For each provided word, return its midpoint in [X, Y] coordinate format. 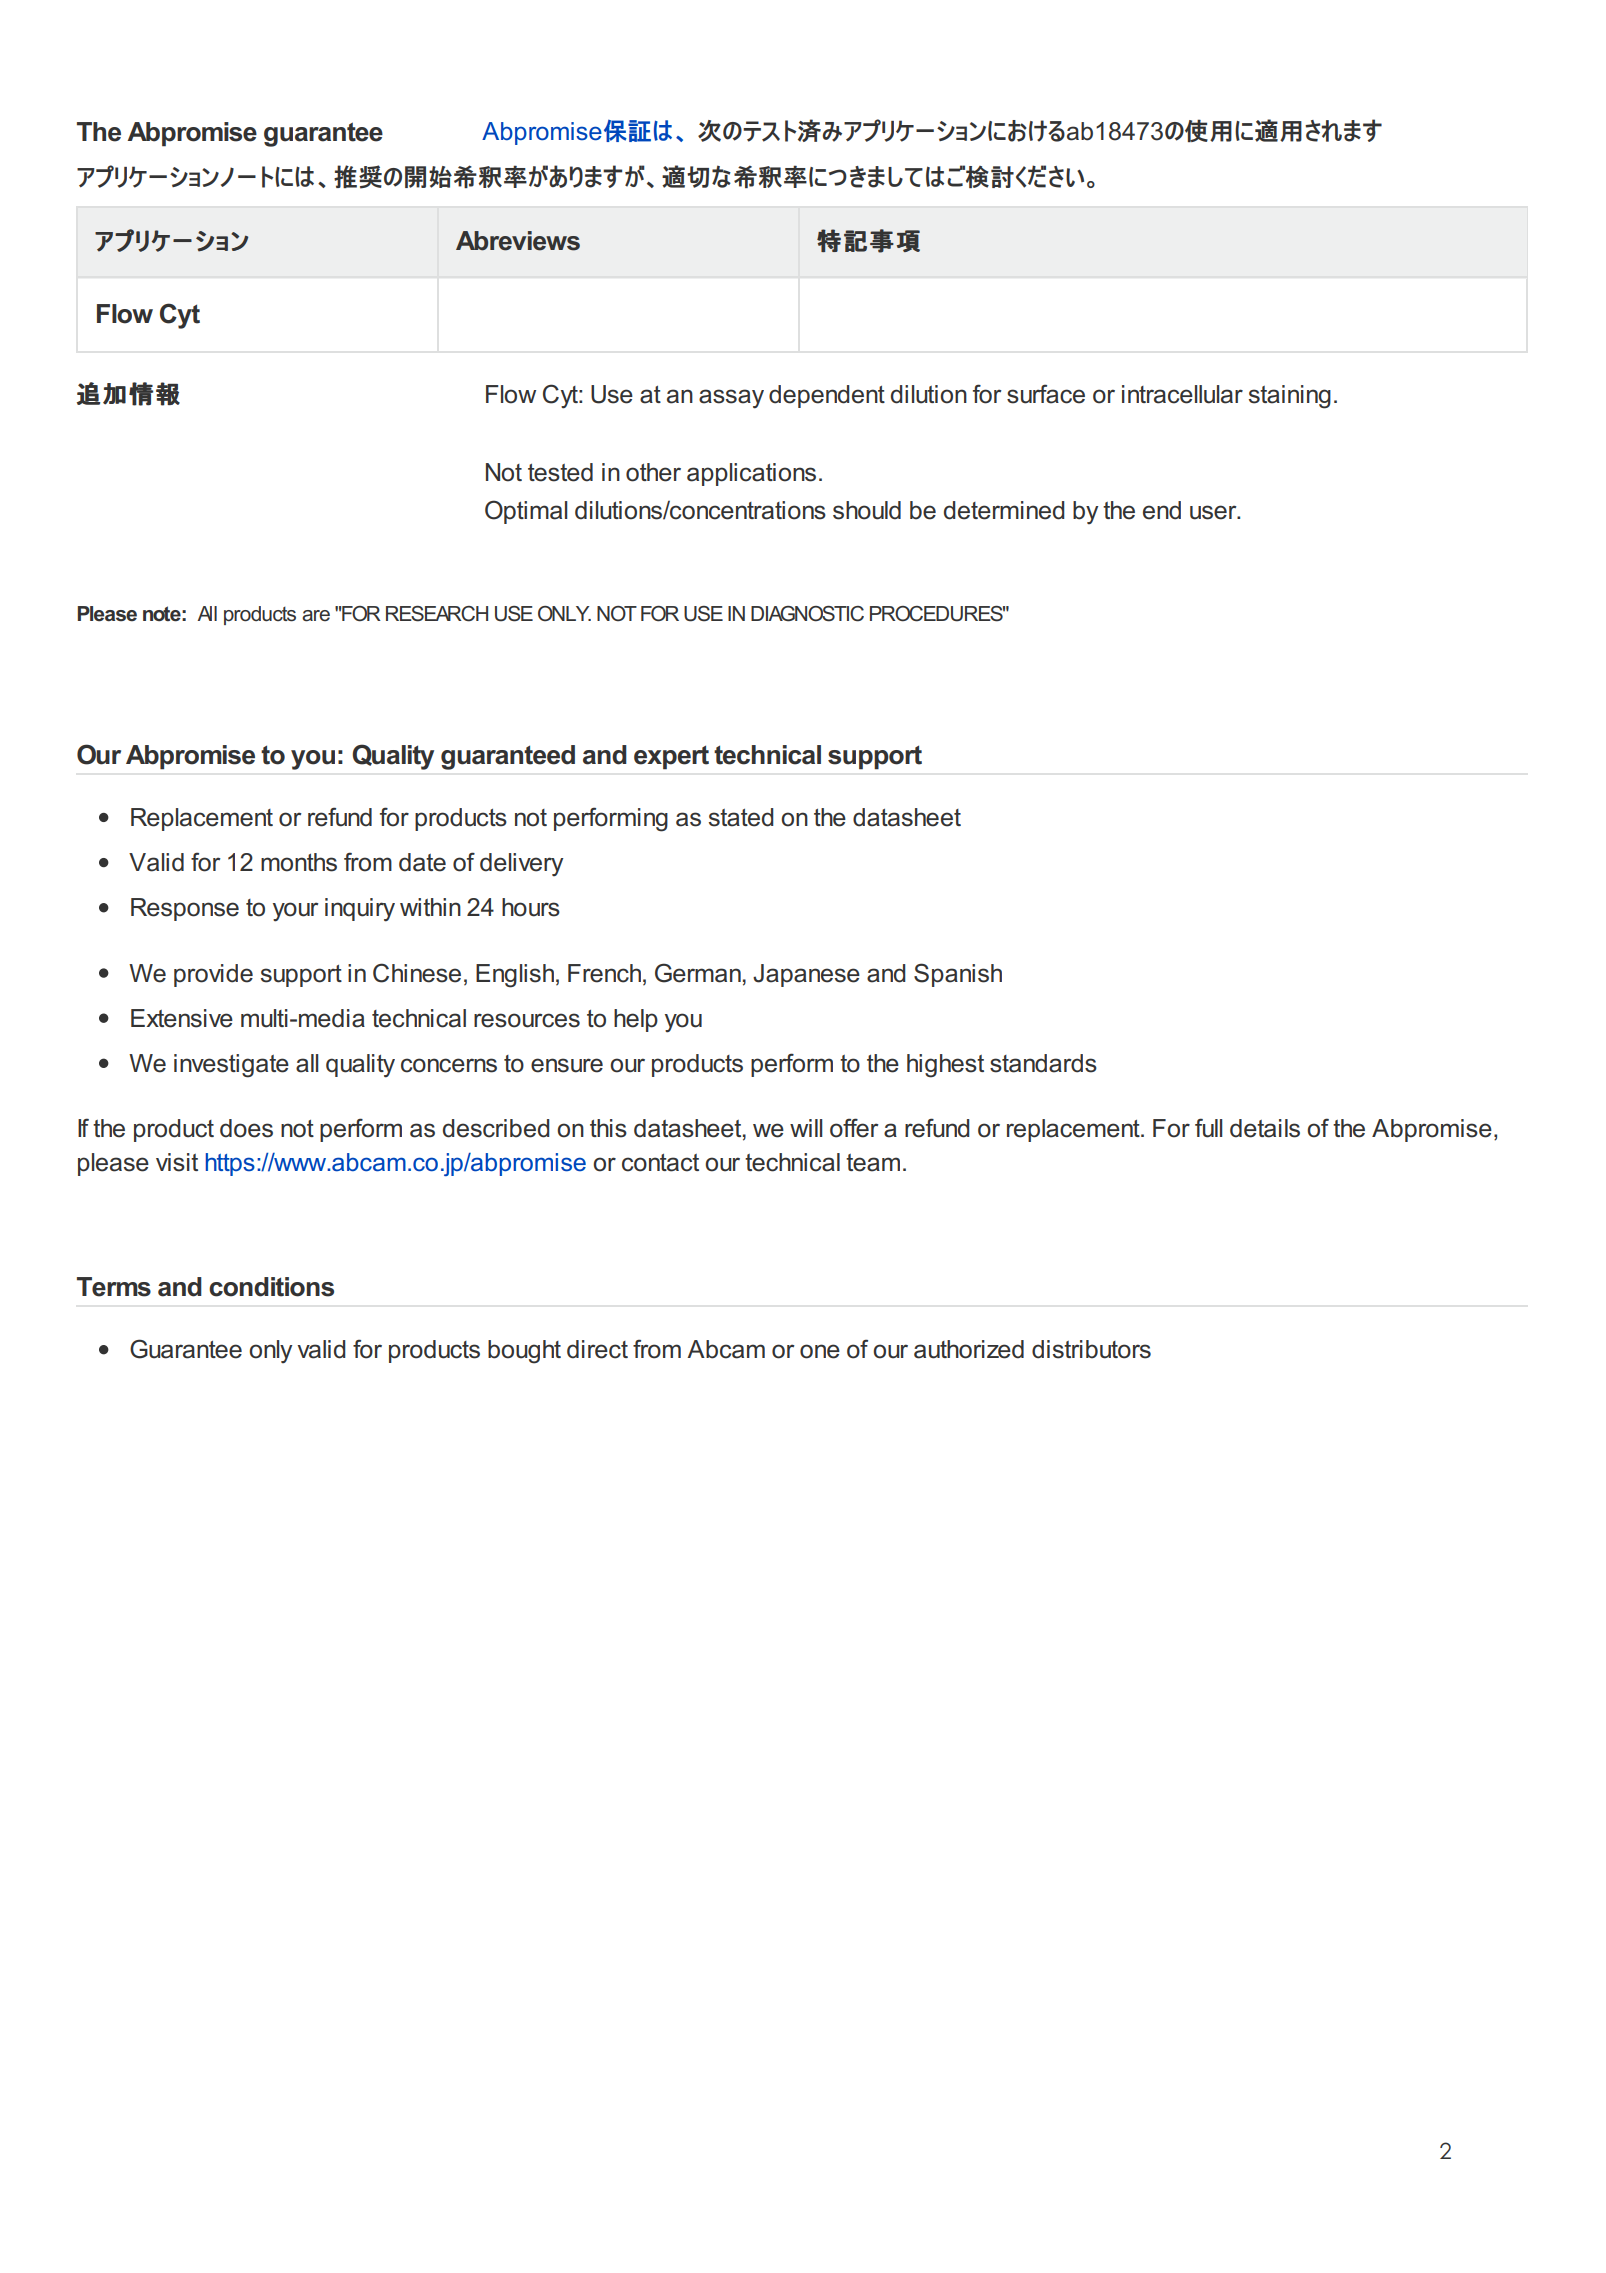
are [316, 616]
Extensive [182, 1018]
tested [560, 472]
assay [731, 399]
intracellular [1182, 394]
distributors [1091, 1349]
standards [1043, 1063]
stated [741, 817]
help [636, 1020]
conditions [271, 1287]
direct [597, 1349]
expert [671, 757]
